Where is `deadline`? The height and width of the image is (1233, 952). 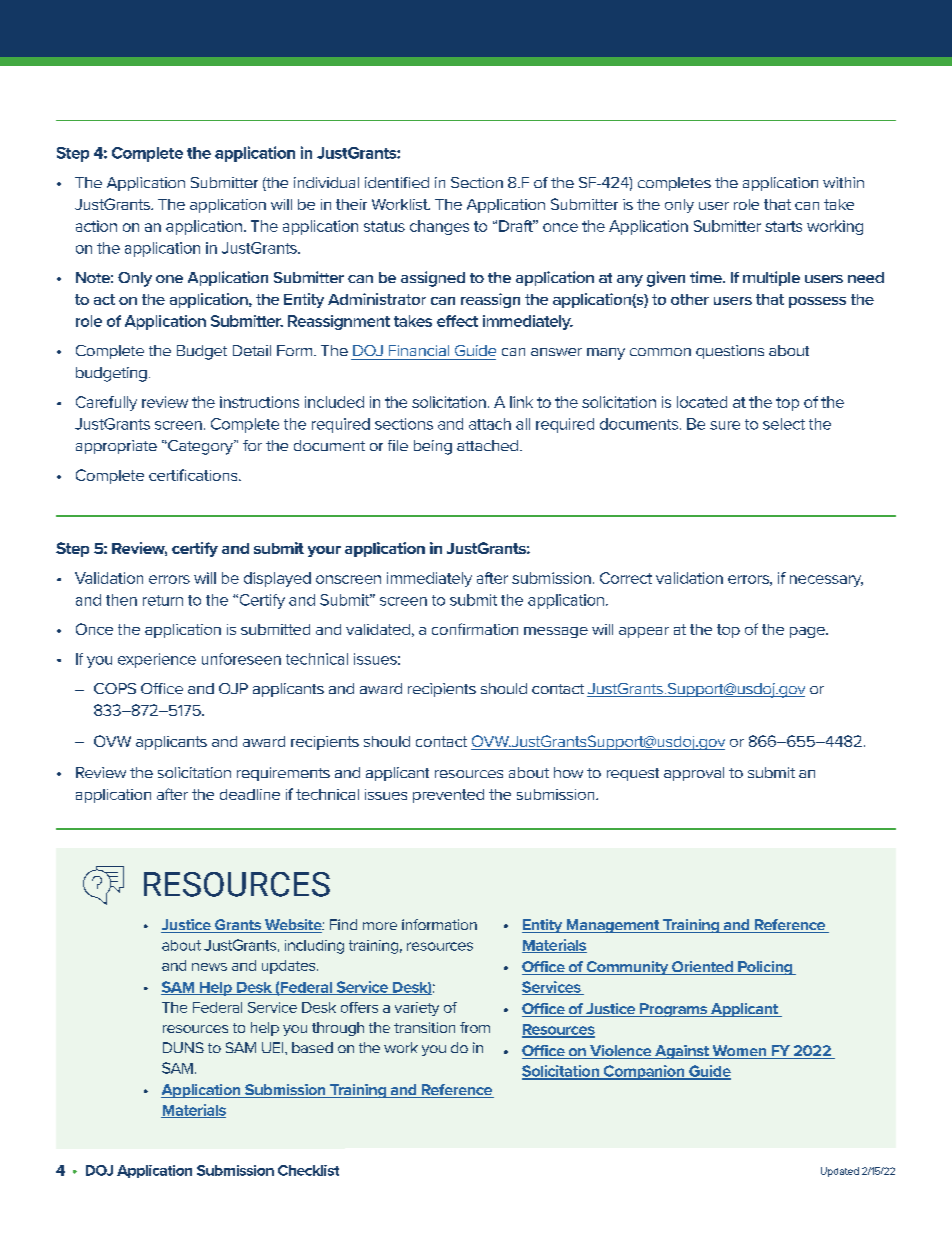 deadline is located at coordinates (250, 794).
